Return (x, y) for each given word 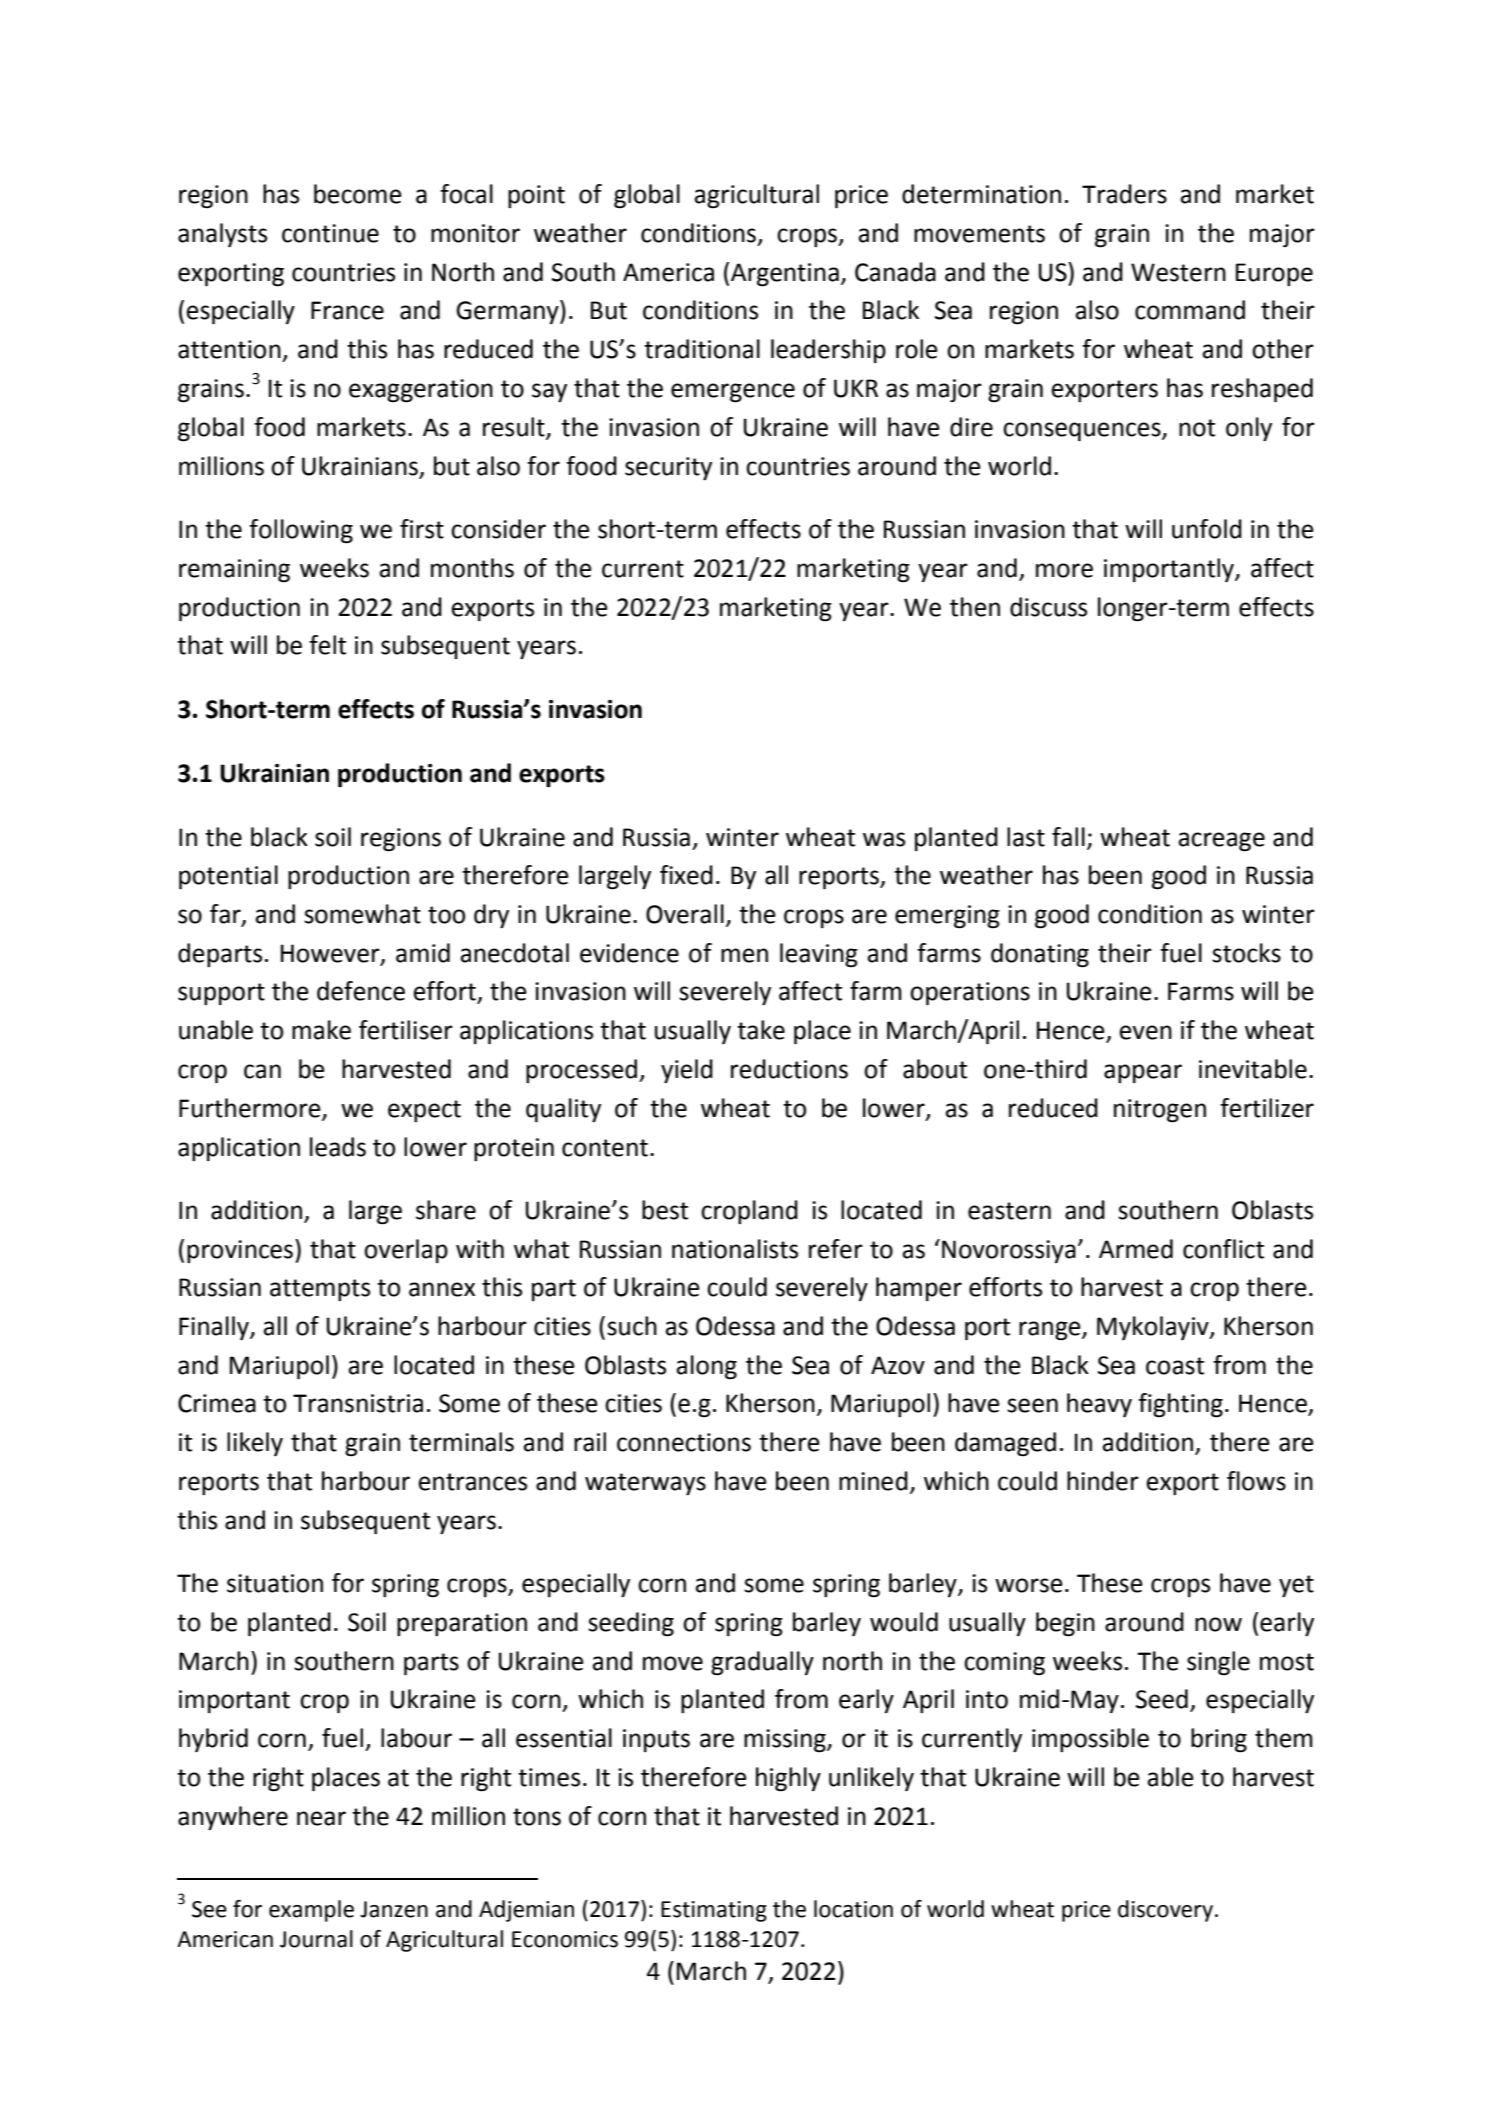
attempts (320, 1290)
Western (1178, 272)
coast (1175, 1366)
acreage (1222, 842)
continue (330, 233)
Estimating (714, 1911)
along (707, 1367)
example (311, 1911)
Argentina (785, 275)
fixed (686, 875)
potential (228, 877)
